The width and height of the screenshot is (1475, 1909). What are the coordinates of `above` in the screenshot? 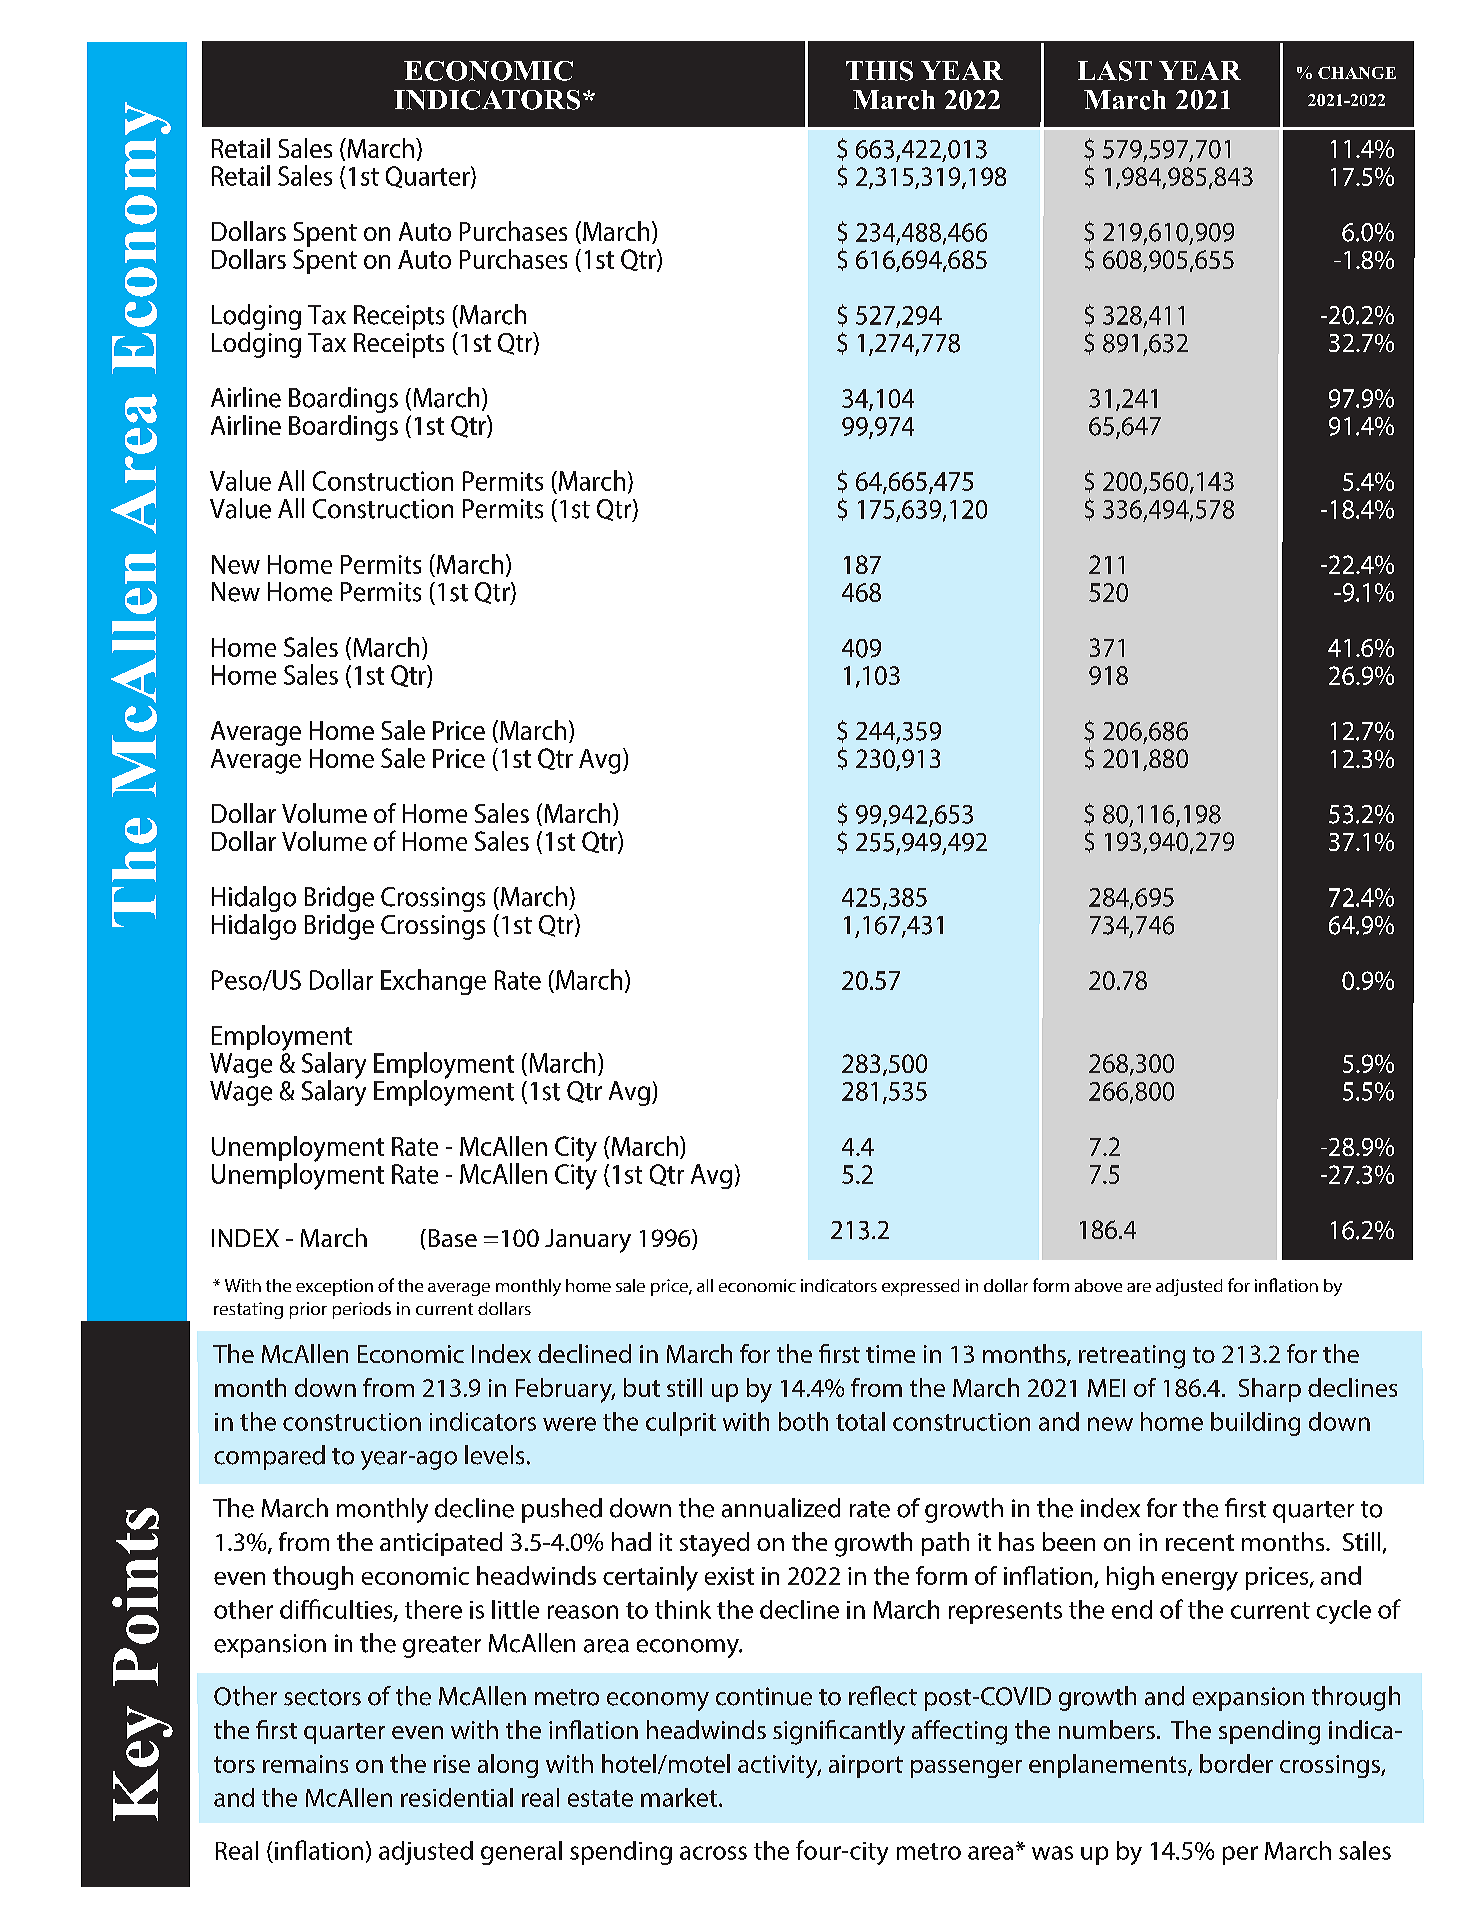 It's located at (1098, 1285).
